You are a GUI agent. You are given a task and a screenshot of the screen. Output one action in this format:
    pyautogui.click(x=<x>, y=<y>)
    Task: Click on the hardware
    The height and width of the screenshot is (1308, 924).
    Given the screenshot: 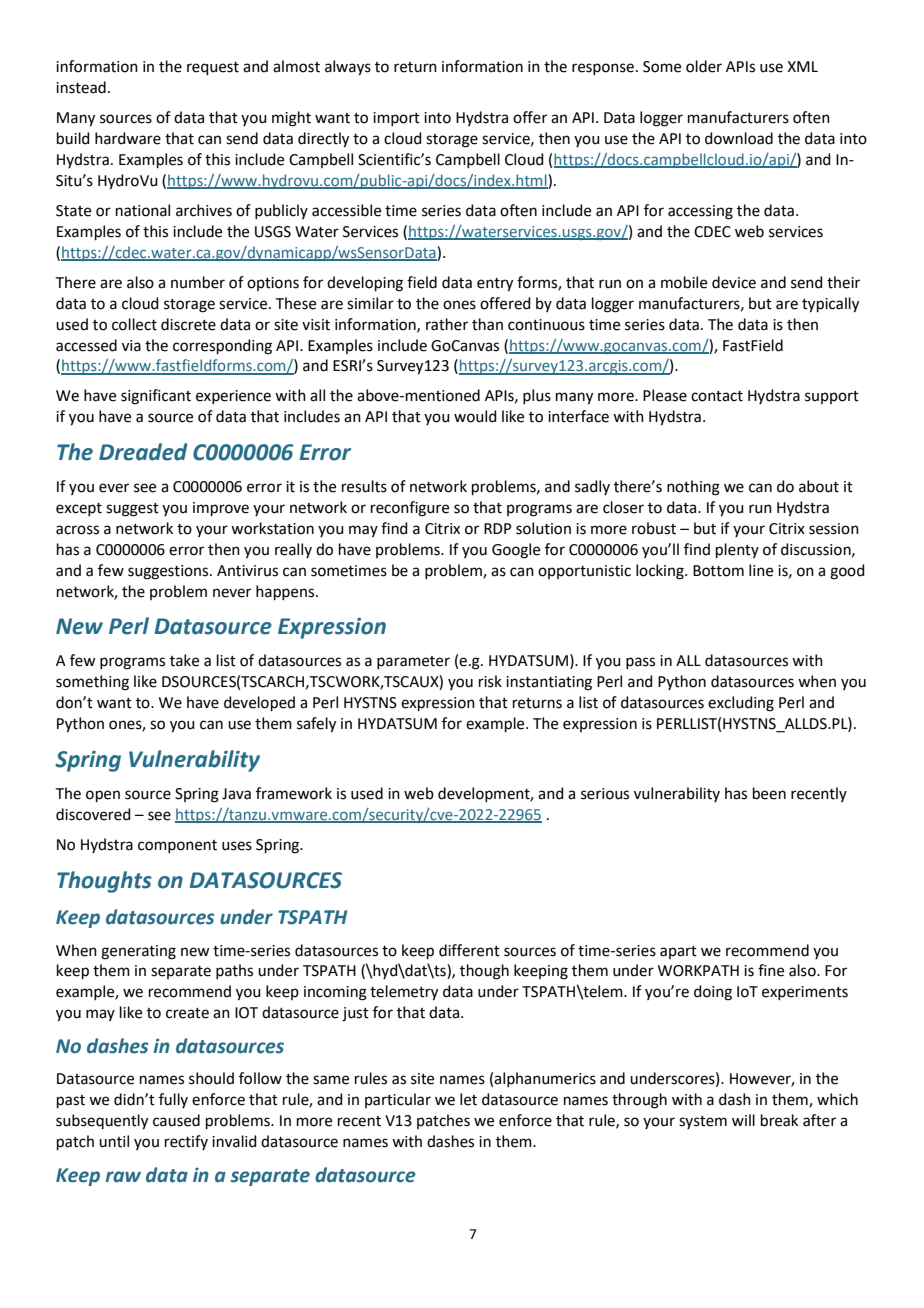 What is the action you would take?
    pyautogui.click(x=128, y=138)
